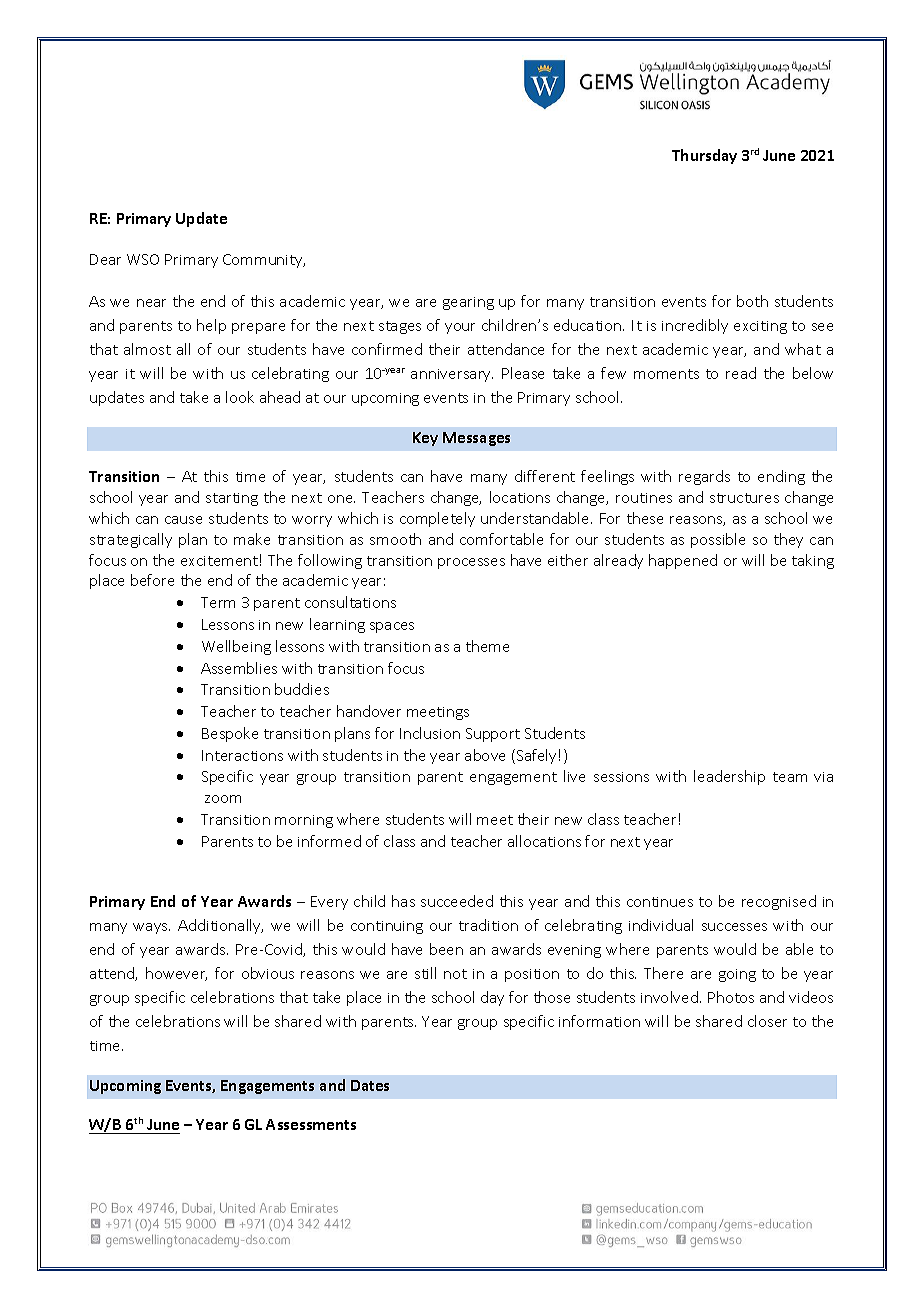 The image size is (924, 1308). Describe the element at coordinates (487, 646) in the screenshot. I see `theme` at that location.
